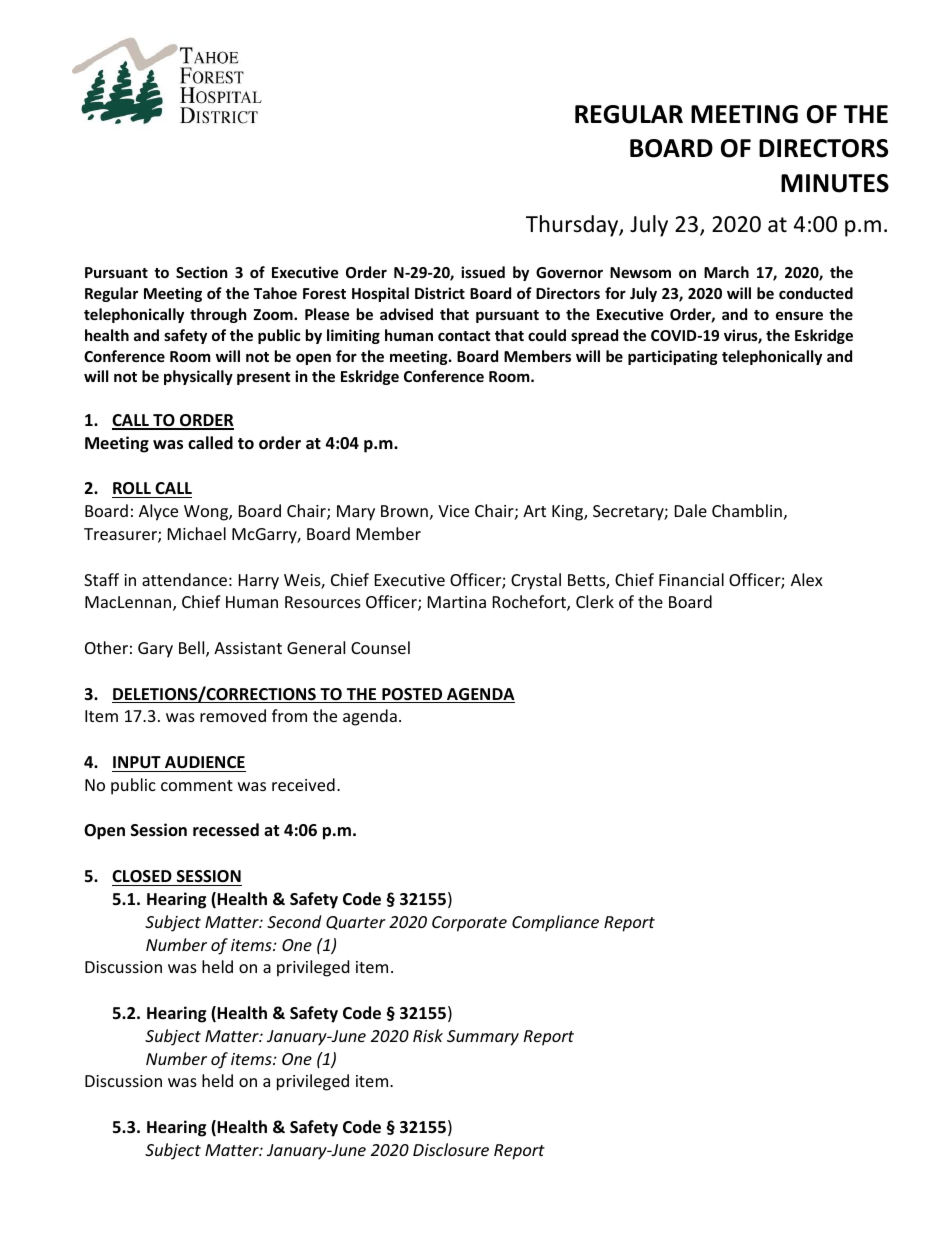 This image has height=1233, width=952. I want to click on Section, so click(202, 272).
